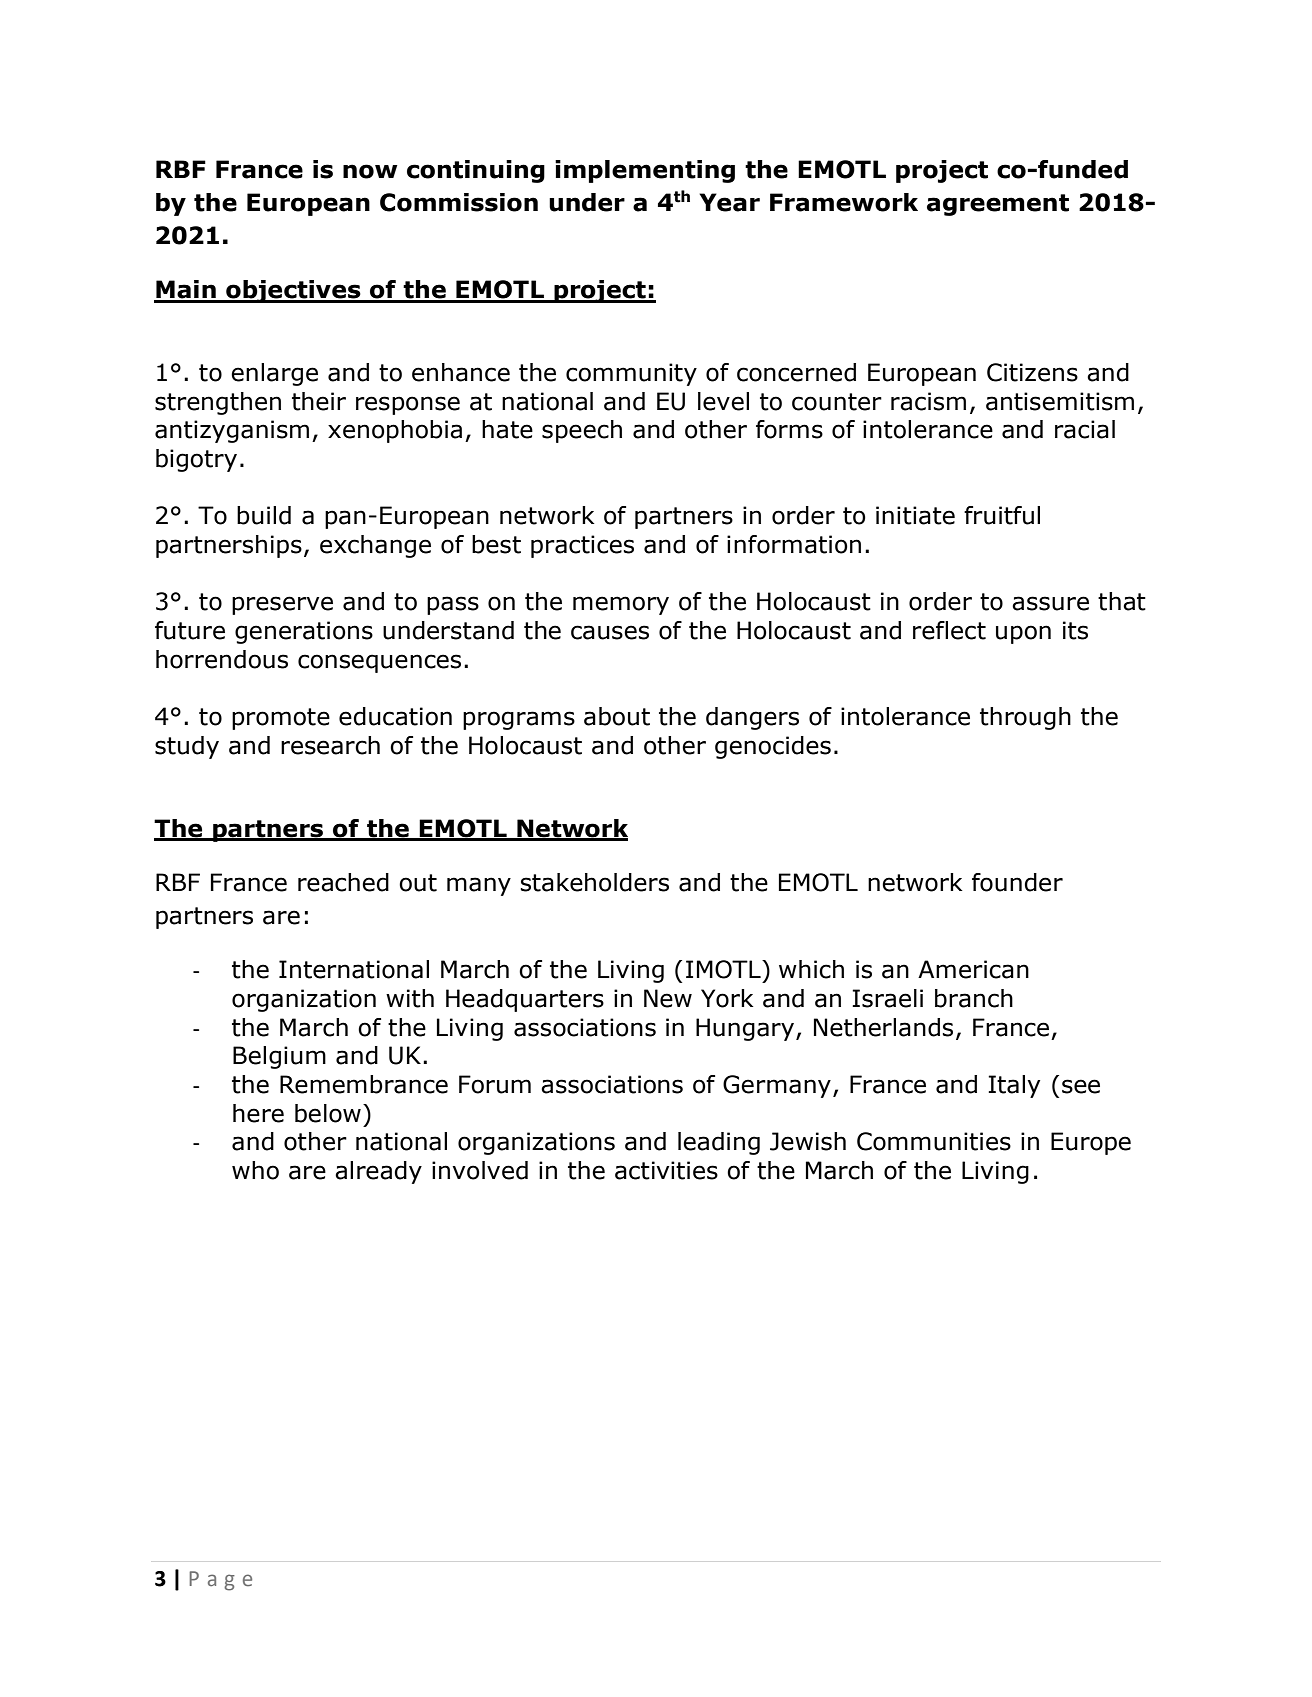 This screenshot has width=1312, height=1697. Describe the element at coordinates (264, 515) in the screenshot. I see `build` at that location.
